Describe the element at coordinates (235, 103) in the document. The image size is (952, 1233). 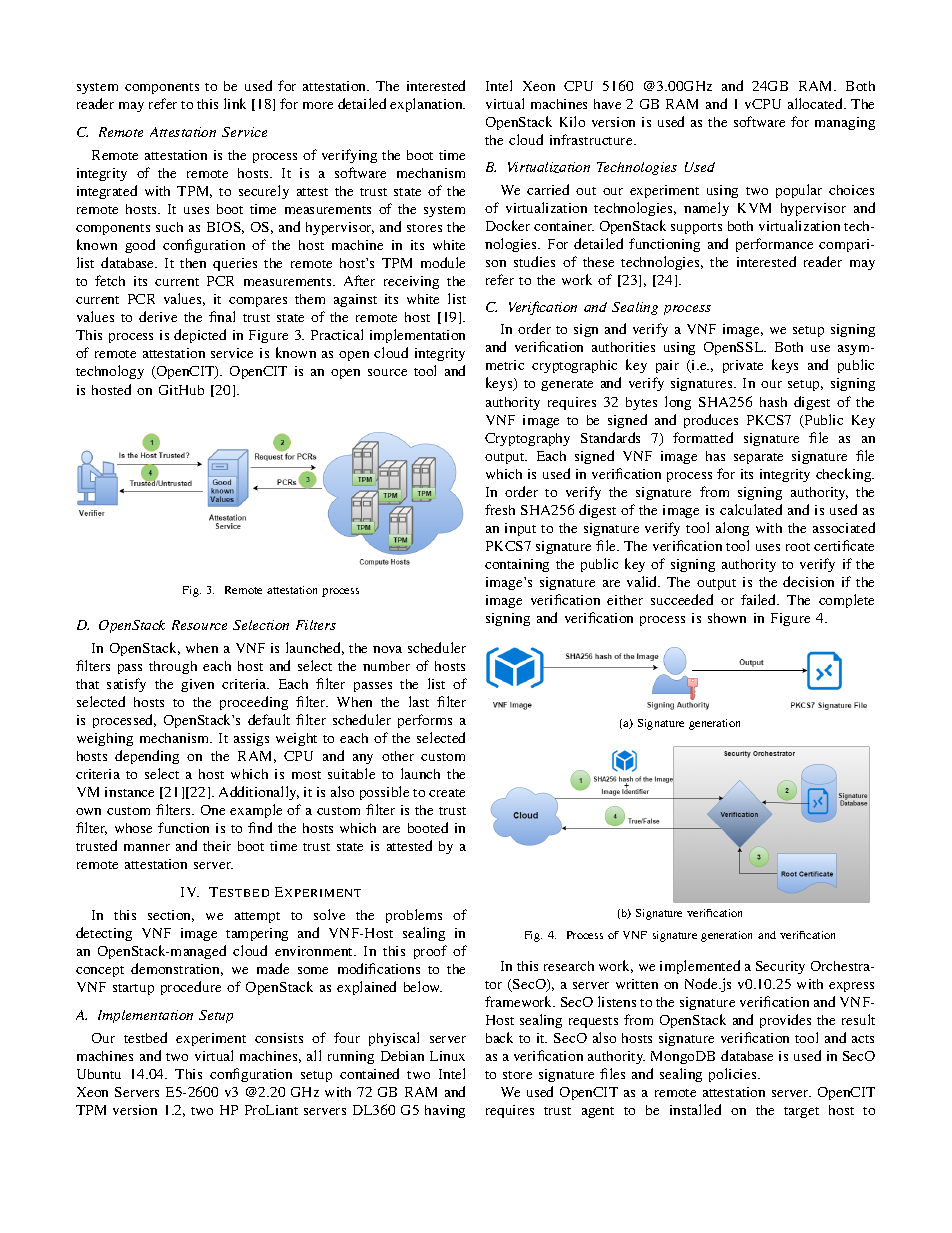
I see `link` at that location.
